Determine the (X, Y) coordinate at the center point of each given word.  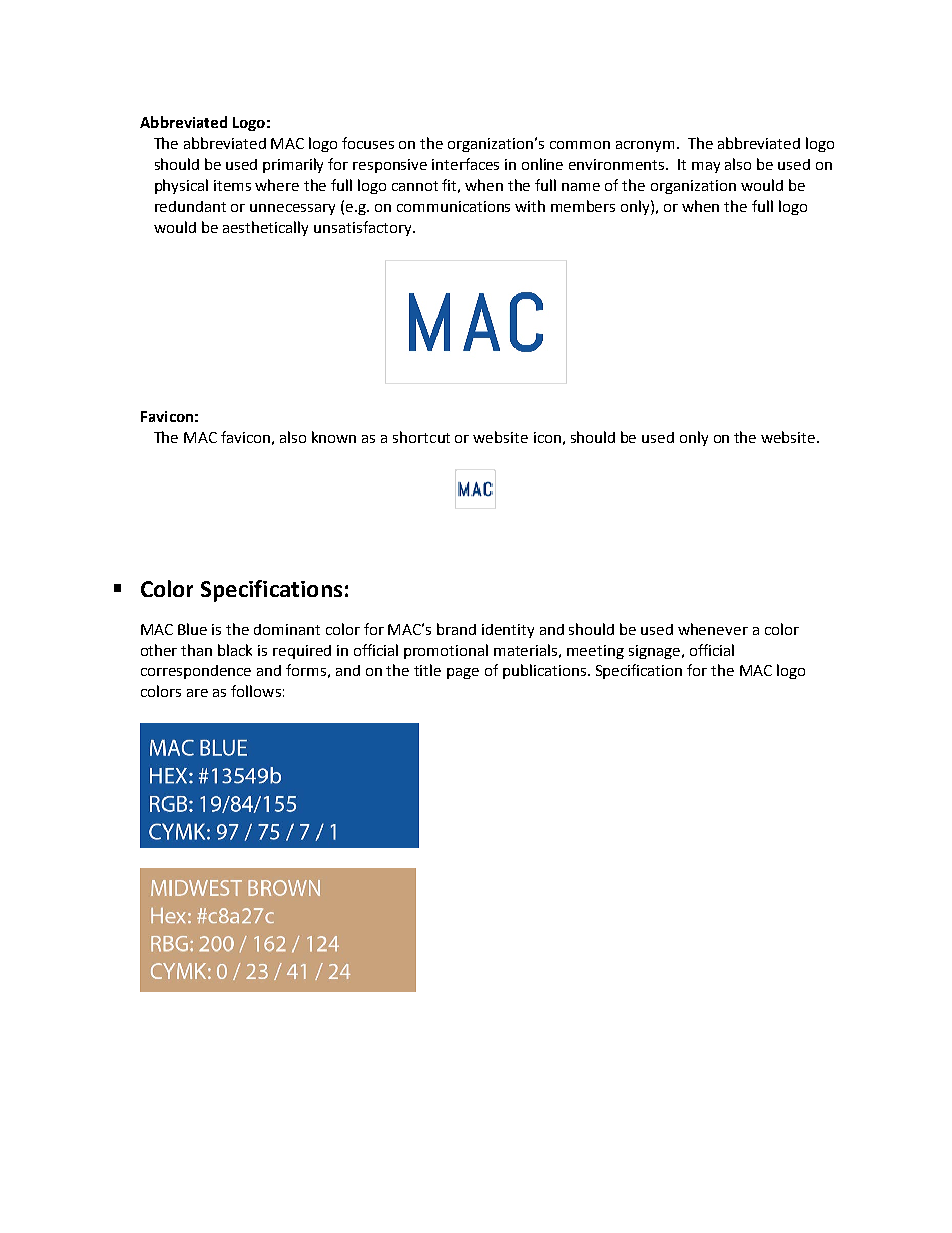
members (583, 206)
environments (618, 164)
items (232, 185)
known (334, 437)
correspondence (196, 672)
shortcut (421, 437)
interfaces (465, 164)
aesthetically (265, 228)
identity (508, 631)
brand (456, 629)
